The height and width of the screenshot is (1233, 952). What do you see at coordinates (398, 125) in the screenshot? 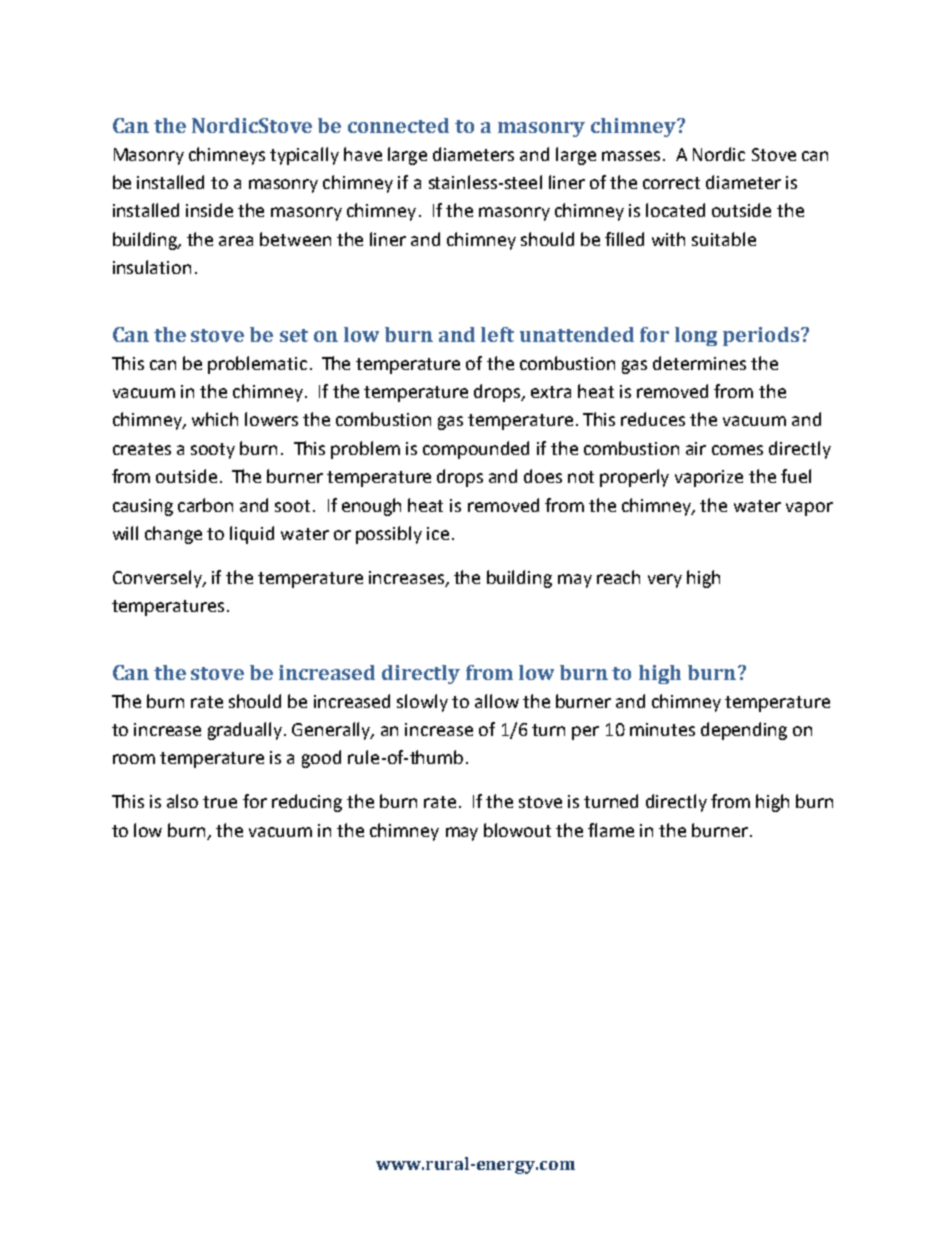
I see `connected` at bounding box center [398, 125].
